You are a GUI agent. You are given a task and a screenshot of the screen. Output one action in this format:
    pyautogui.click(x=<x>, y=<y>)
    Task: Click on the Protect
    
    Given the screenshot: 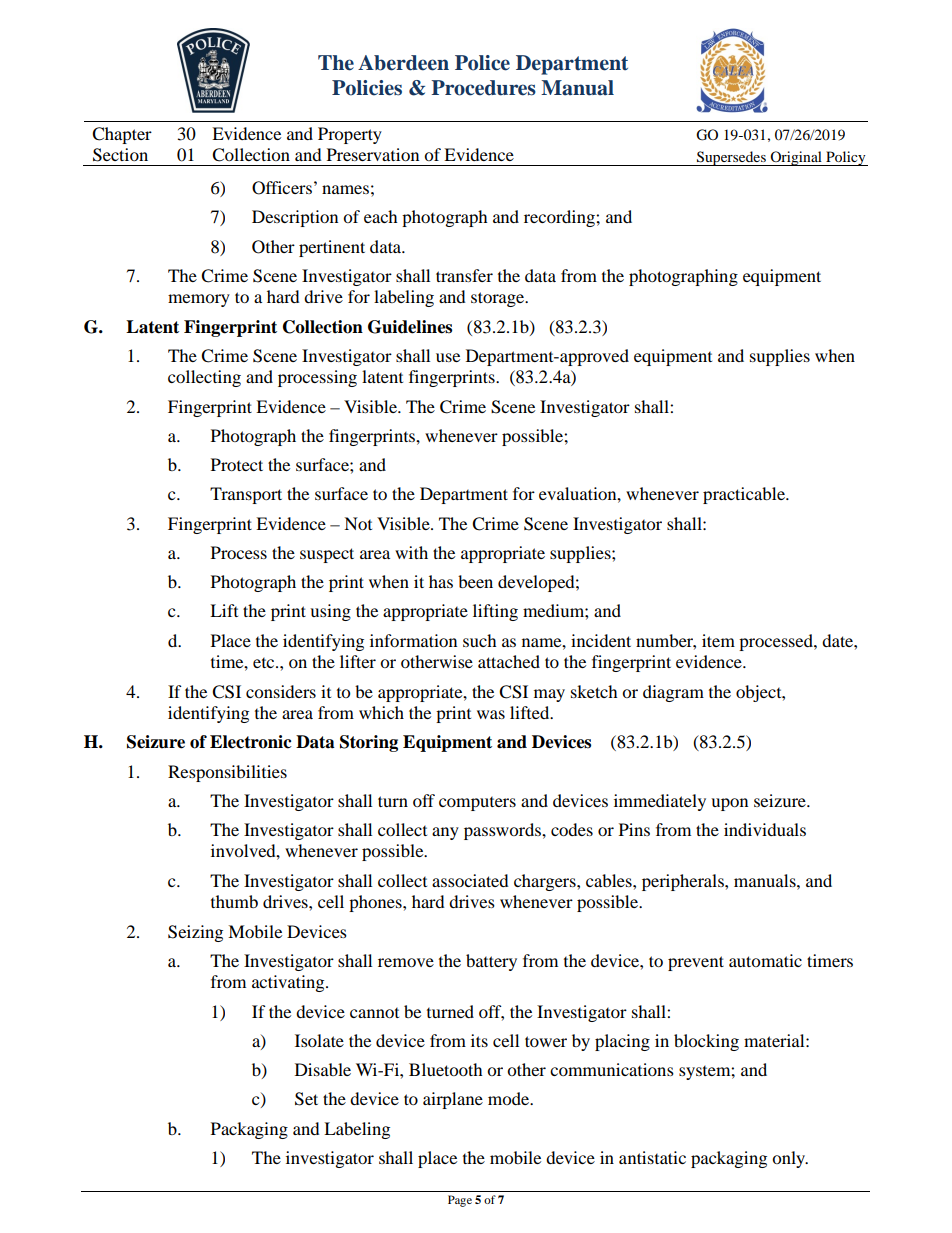 What is the action you would take?
    pyautogui.click(x=237, y=464)
